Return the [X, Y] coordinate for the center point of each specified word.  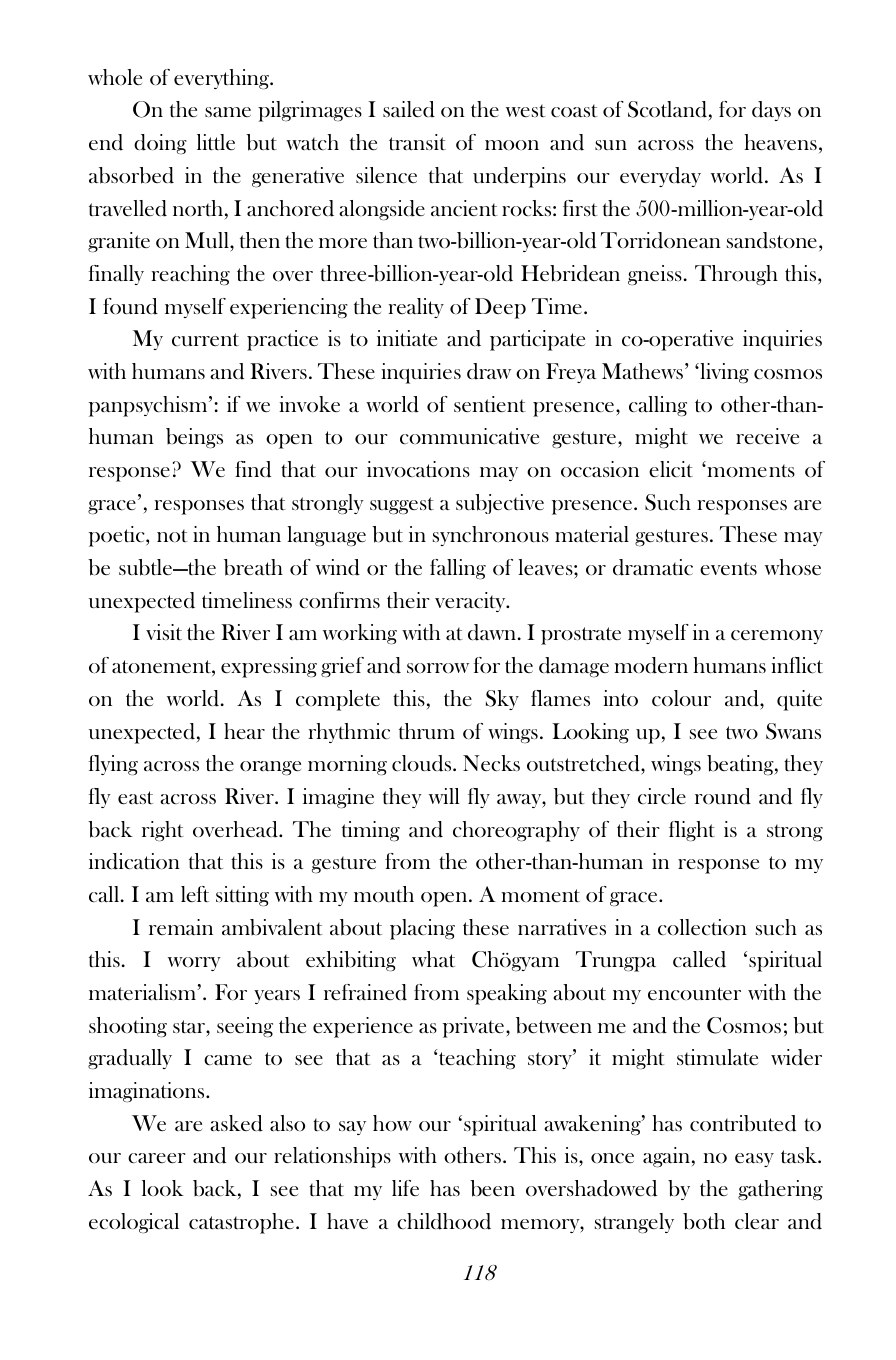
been [492, 1188]
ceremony [777, 637]
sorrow [438, 668]
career [157, 1158]
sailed [409, 109]
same [228, 112]
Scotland [667, 109]
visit [164, 632]
